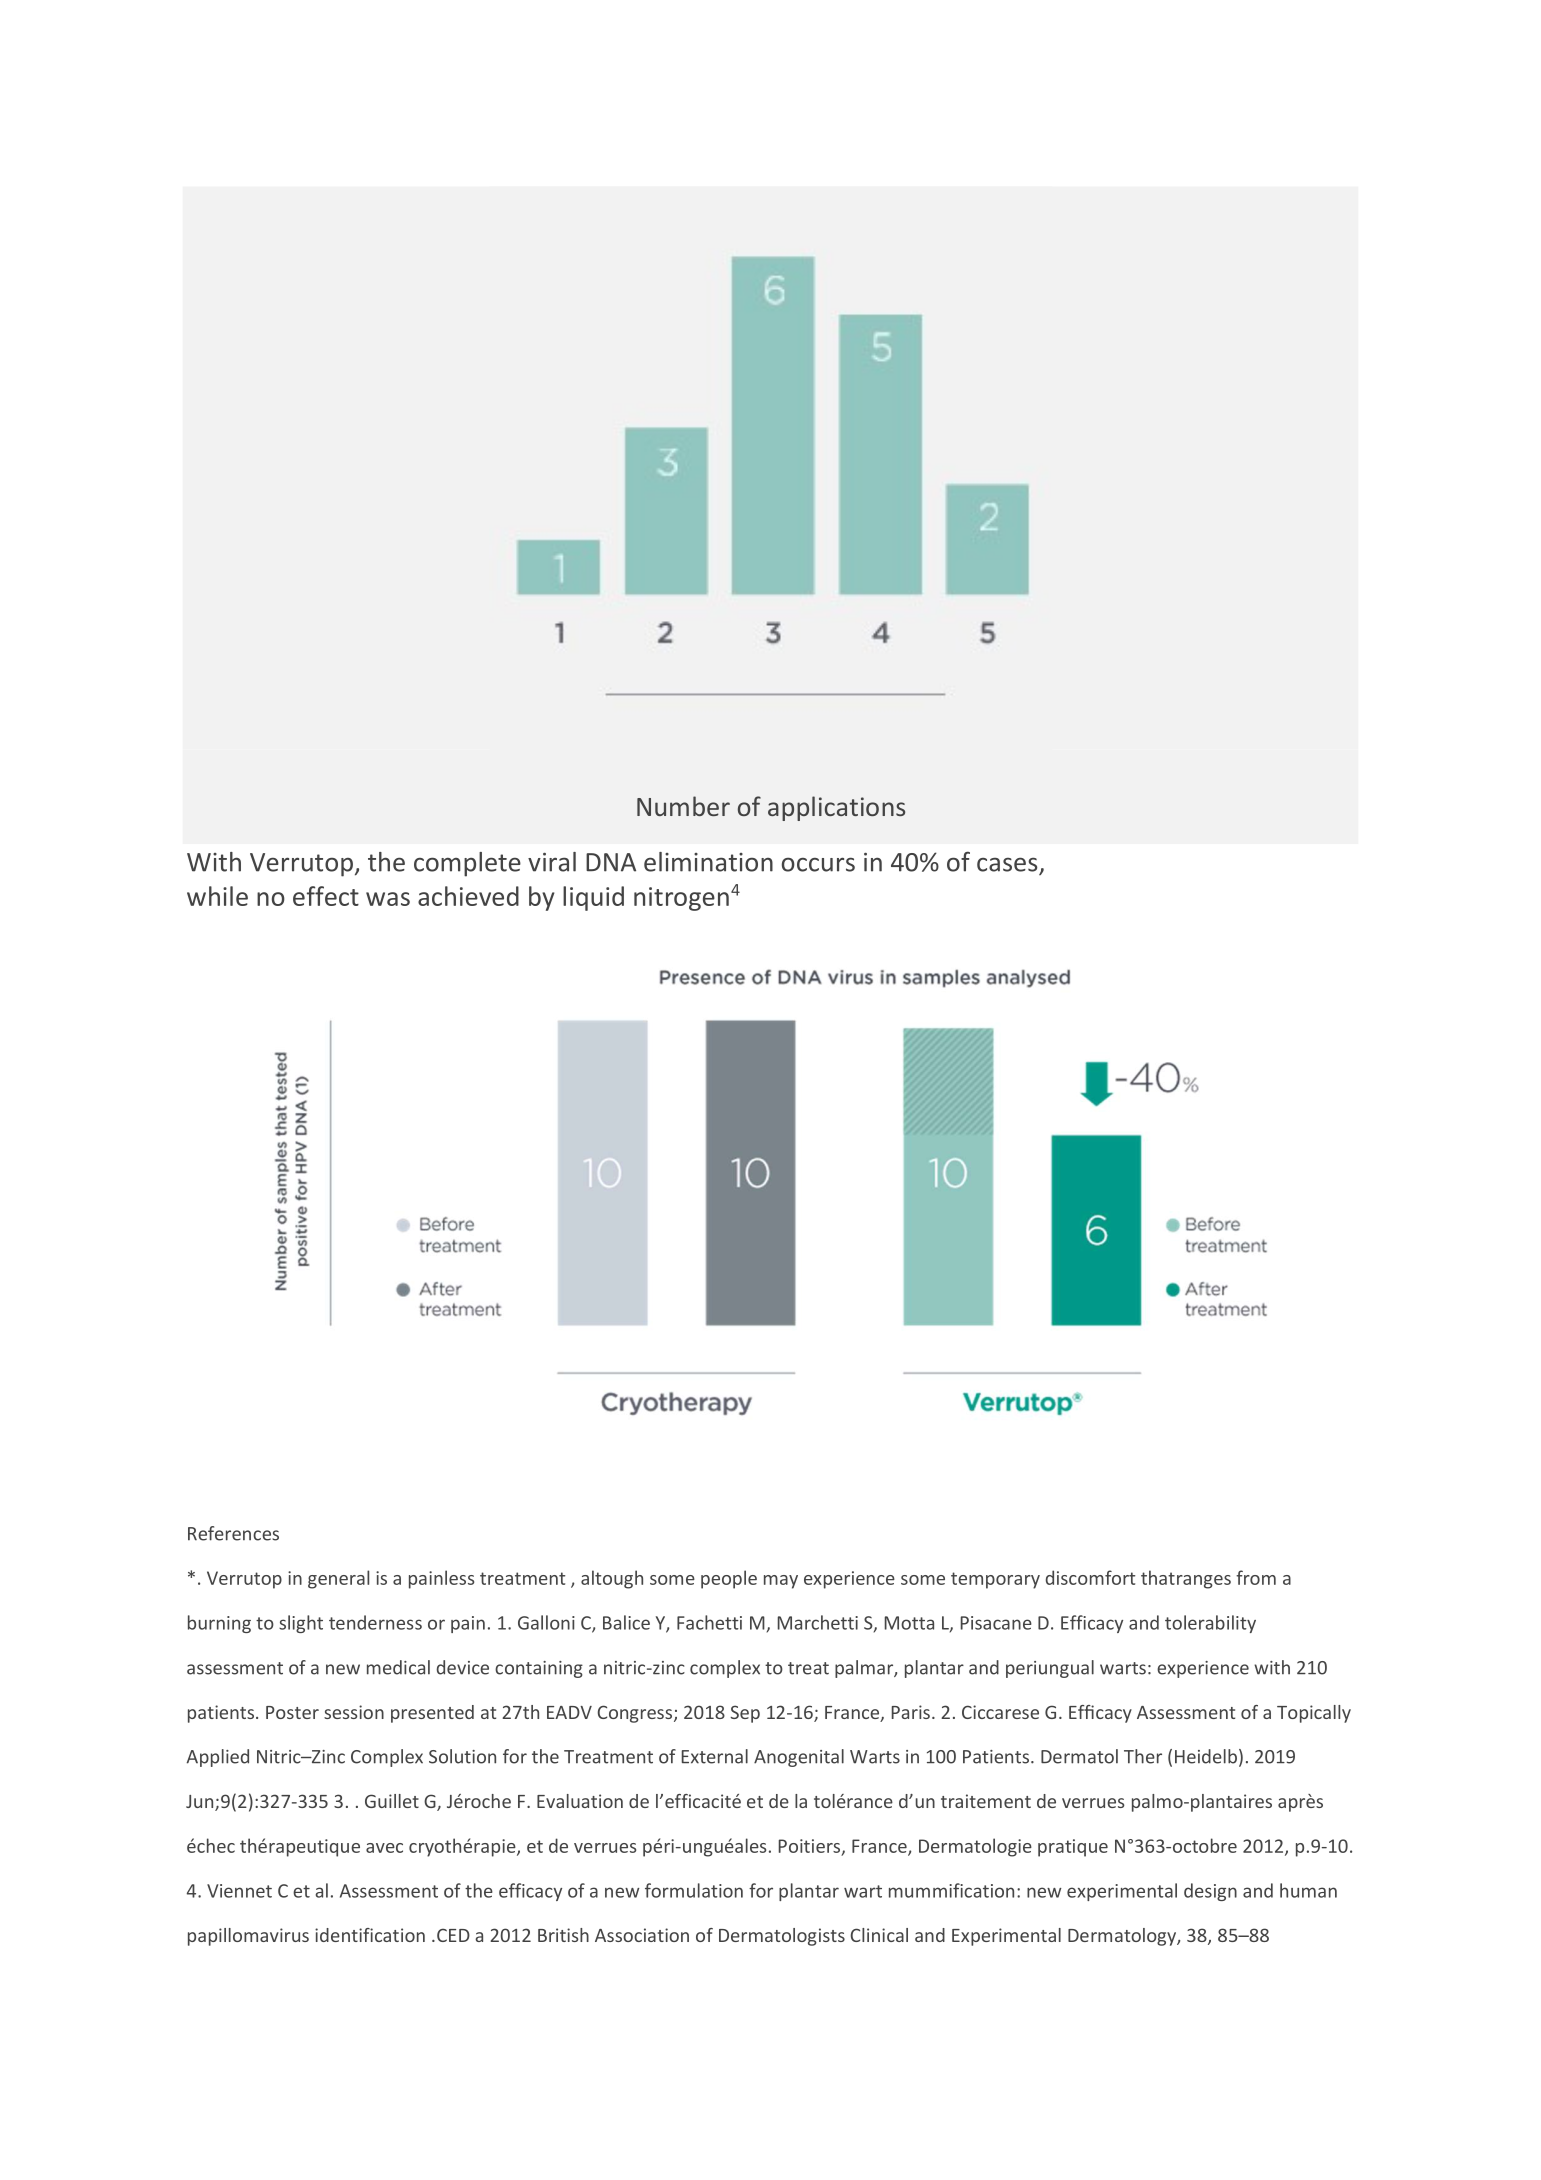  I want to click on effect, so click(326, 896).
